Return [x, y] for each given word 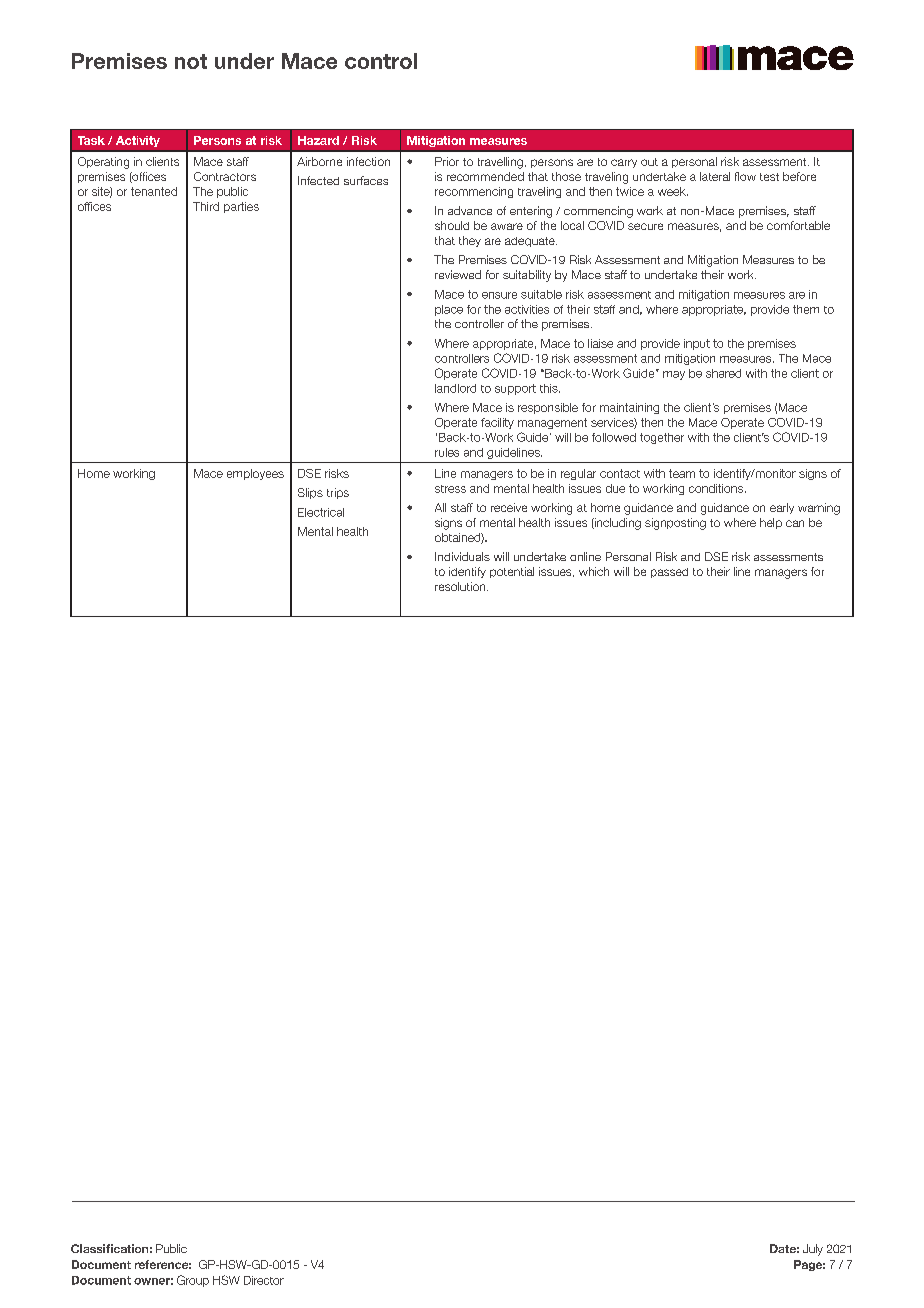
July [813, 1250]
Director [264, 1280]
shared [723, 373]
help [771, 523]
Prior [447, 161]
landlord [455, 388]
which [594, 571]
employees [255, 474]
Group [193, 1281]
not [191, 61]
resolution [461, 586]
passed [669, 573]
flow [745, 176]
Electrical [321, 512]
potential [512, 572]
